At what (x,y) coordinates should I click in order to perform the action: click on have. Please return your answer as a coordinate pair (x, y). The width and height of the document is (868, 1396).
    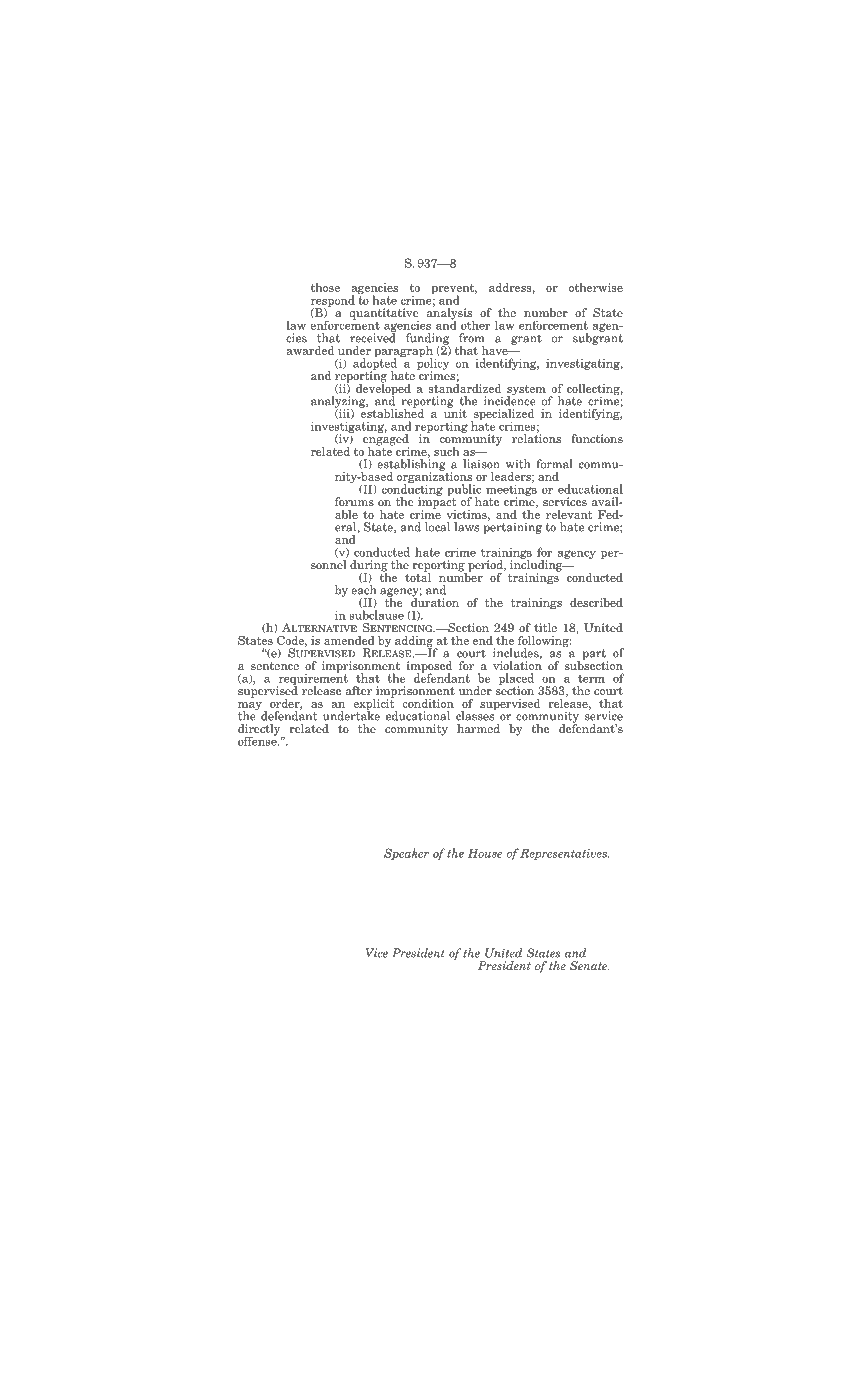
    Looking at the image, I should click on (496, 350).
